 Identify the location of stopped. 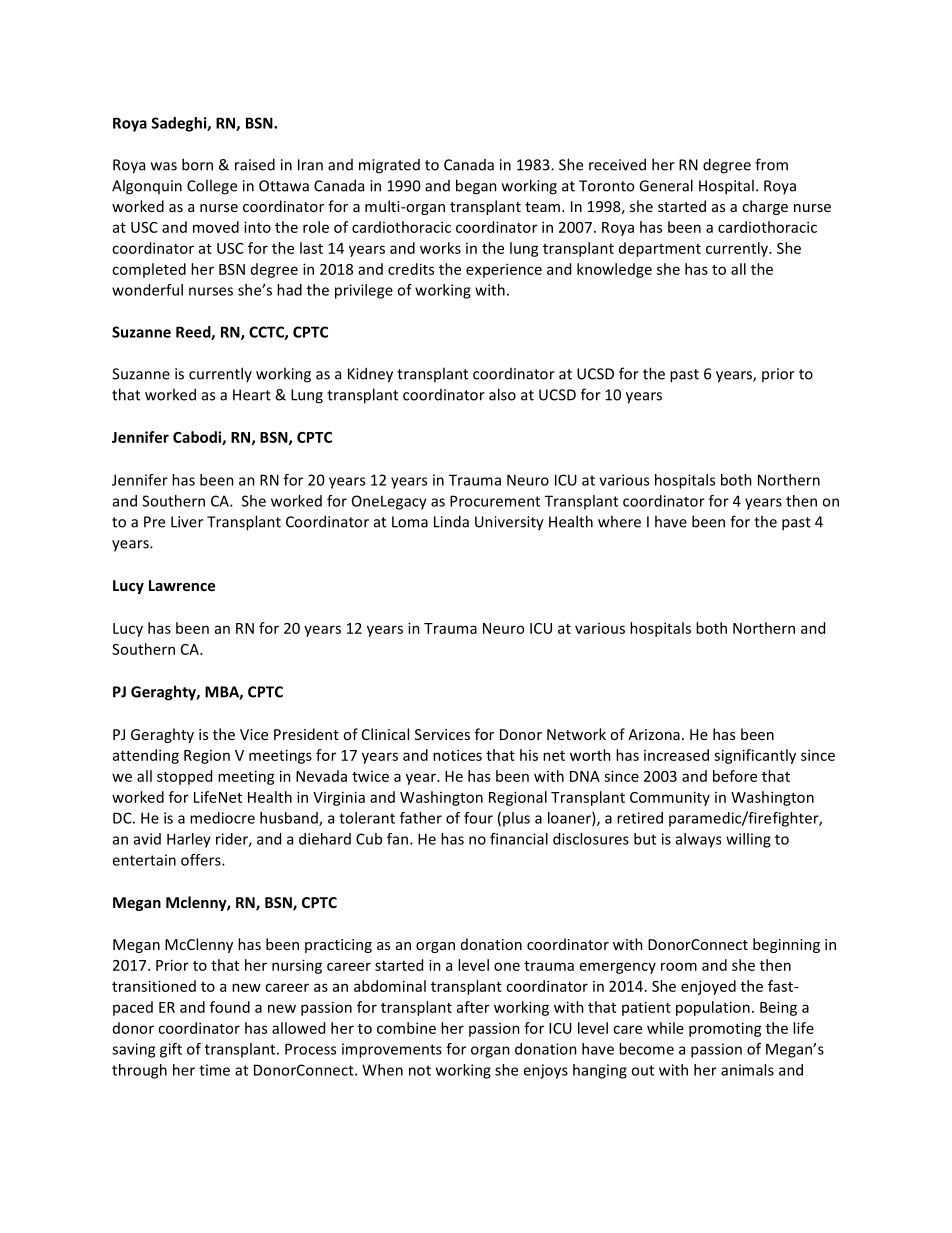
(184, 777).
